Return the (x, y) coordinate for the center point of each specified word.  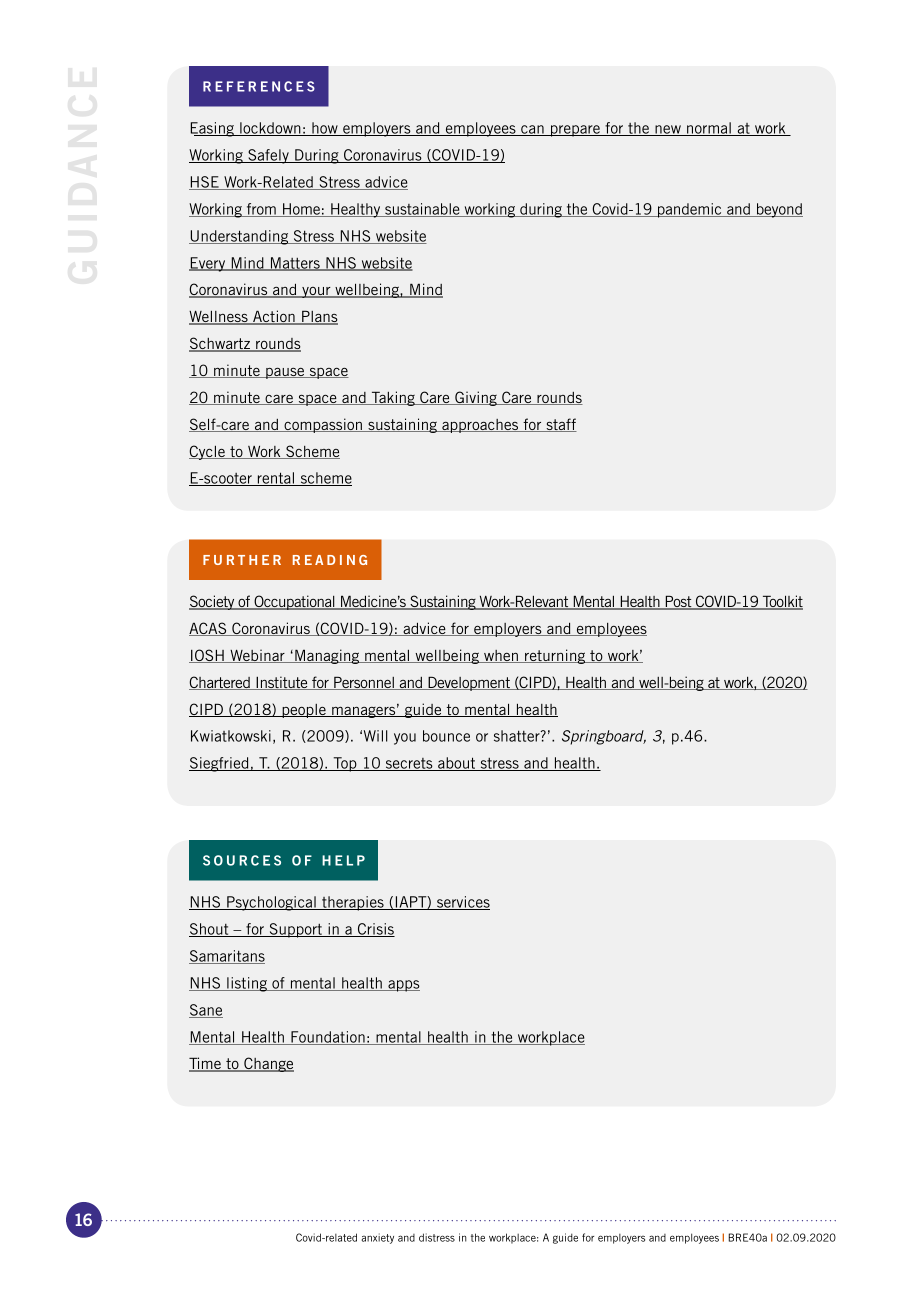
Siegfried (220, 764)
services (462, 903)
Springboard (604, 737)
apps (403, 986)
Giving (476, 398)
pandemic (690, 210)
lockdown (270, 129)
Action (274, 317)
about (456, 764)
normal (709, 129)
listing (247, 984)
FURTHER (242, 560)
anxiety (377, 1238)
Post (678, 602)
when (501, 656)
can (532, 130)
